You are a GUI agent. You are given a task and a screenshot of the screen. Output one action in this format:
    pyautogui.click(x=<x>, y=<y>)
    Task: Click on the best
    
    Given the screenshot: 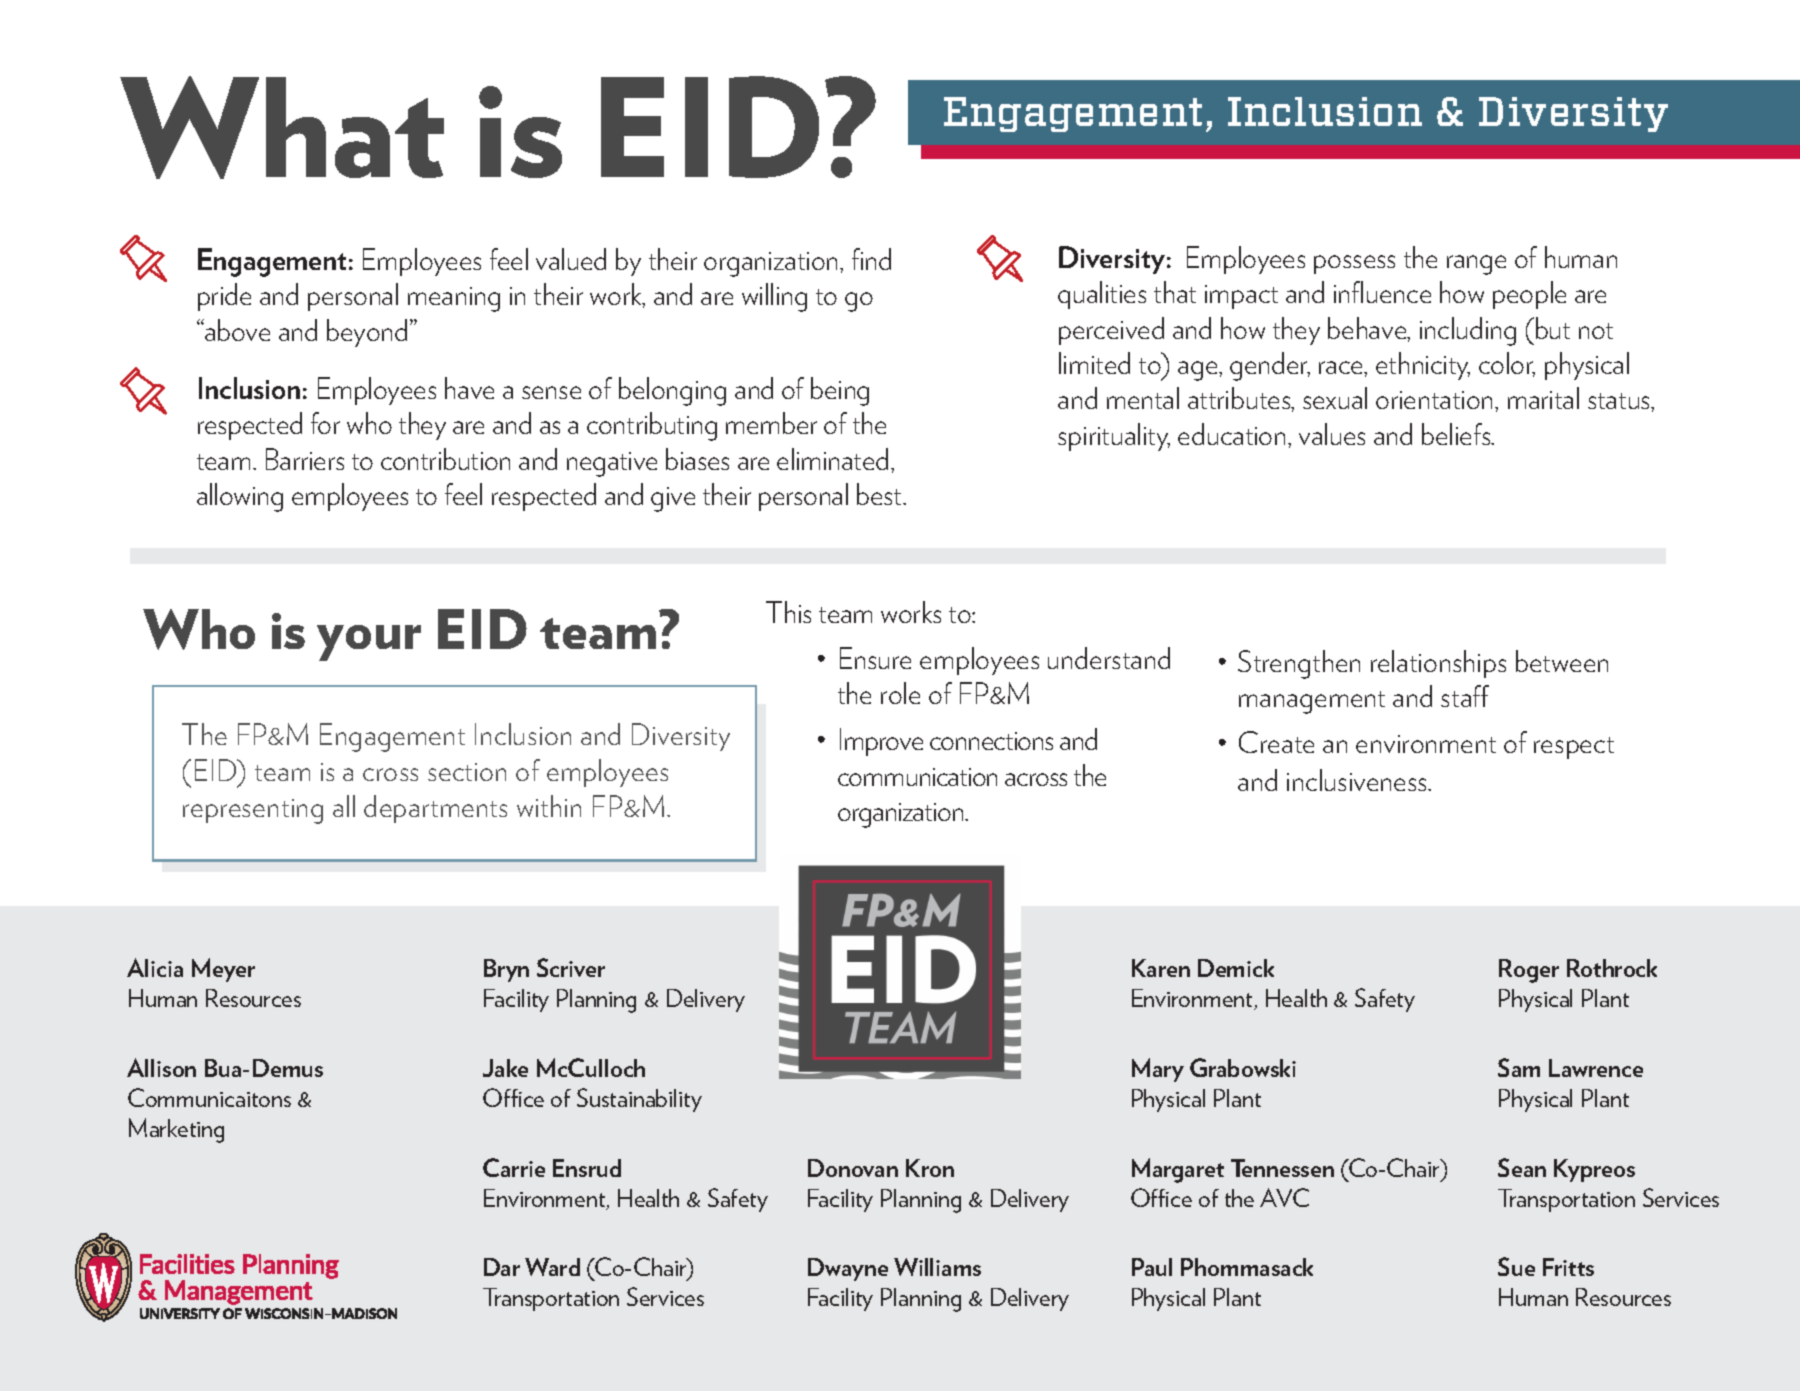 What is the action you would take?
    pyautogui.click(x=880, y=494)
